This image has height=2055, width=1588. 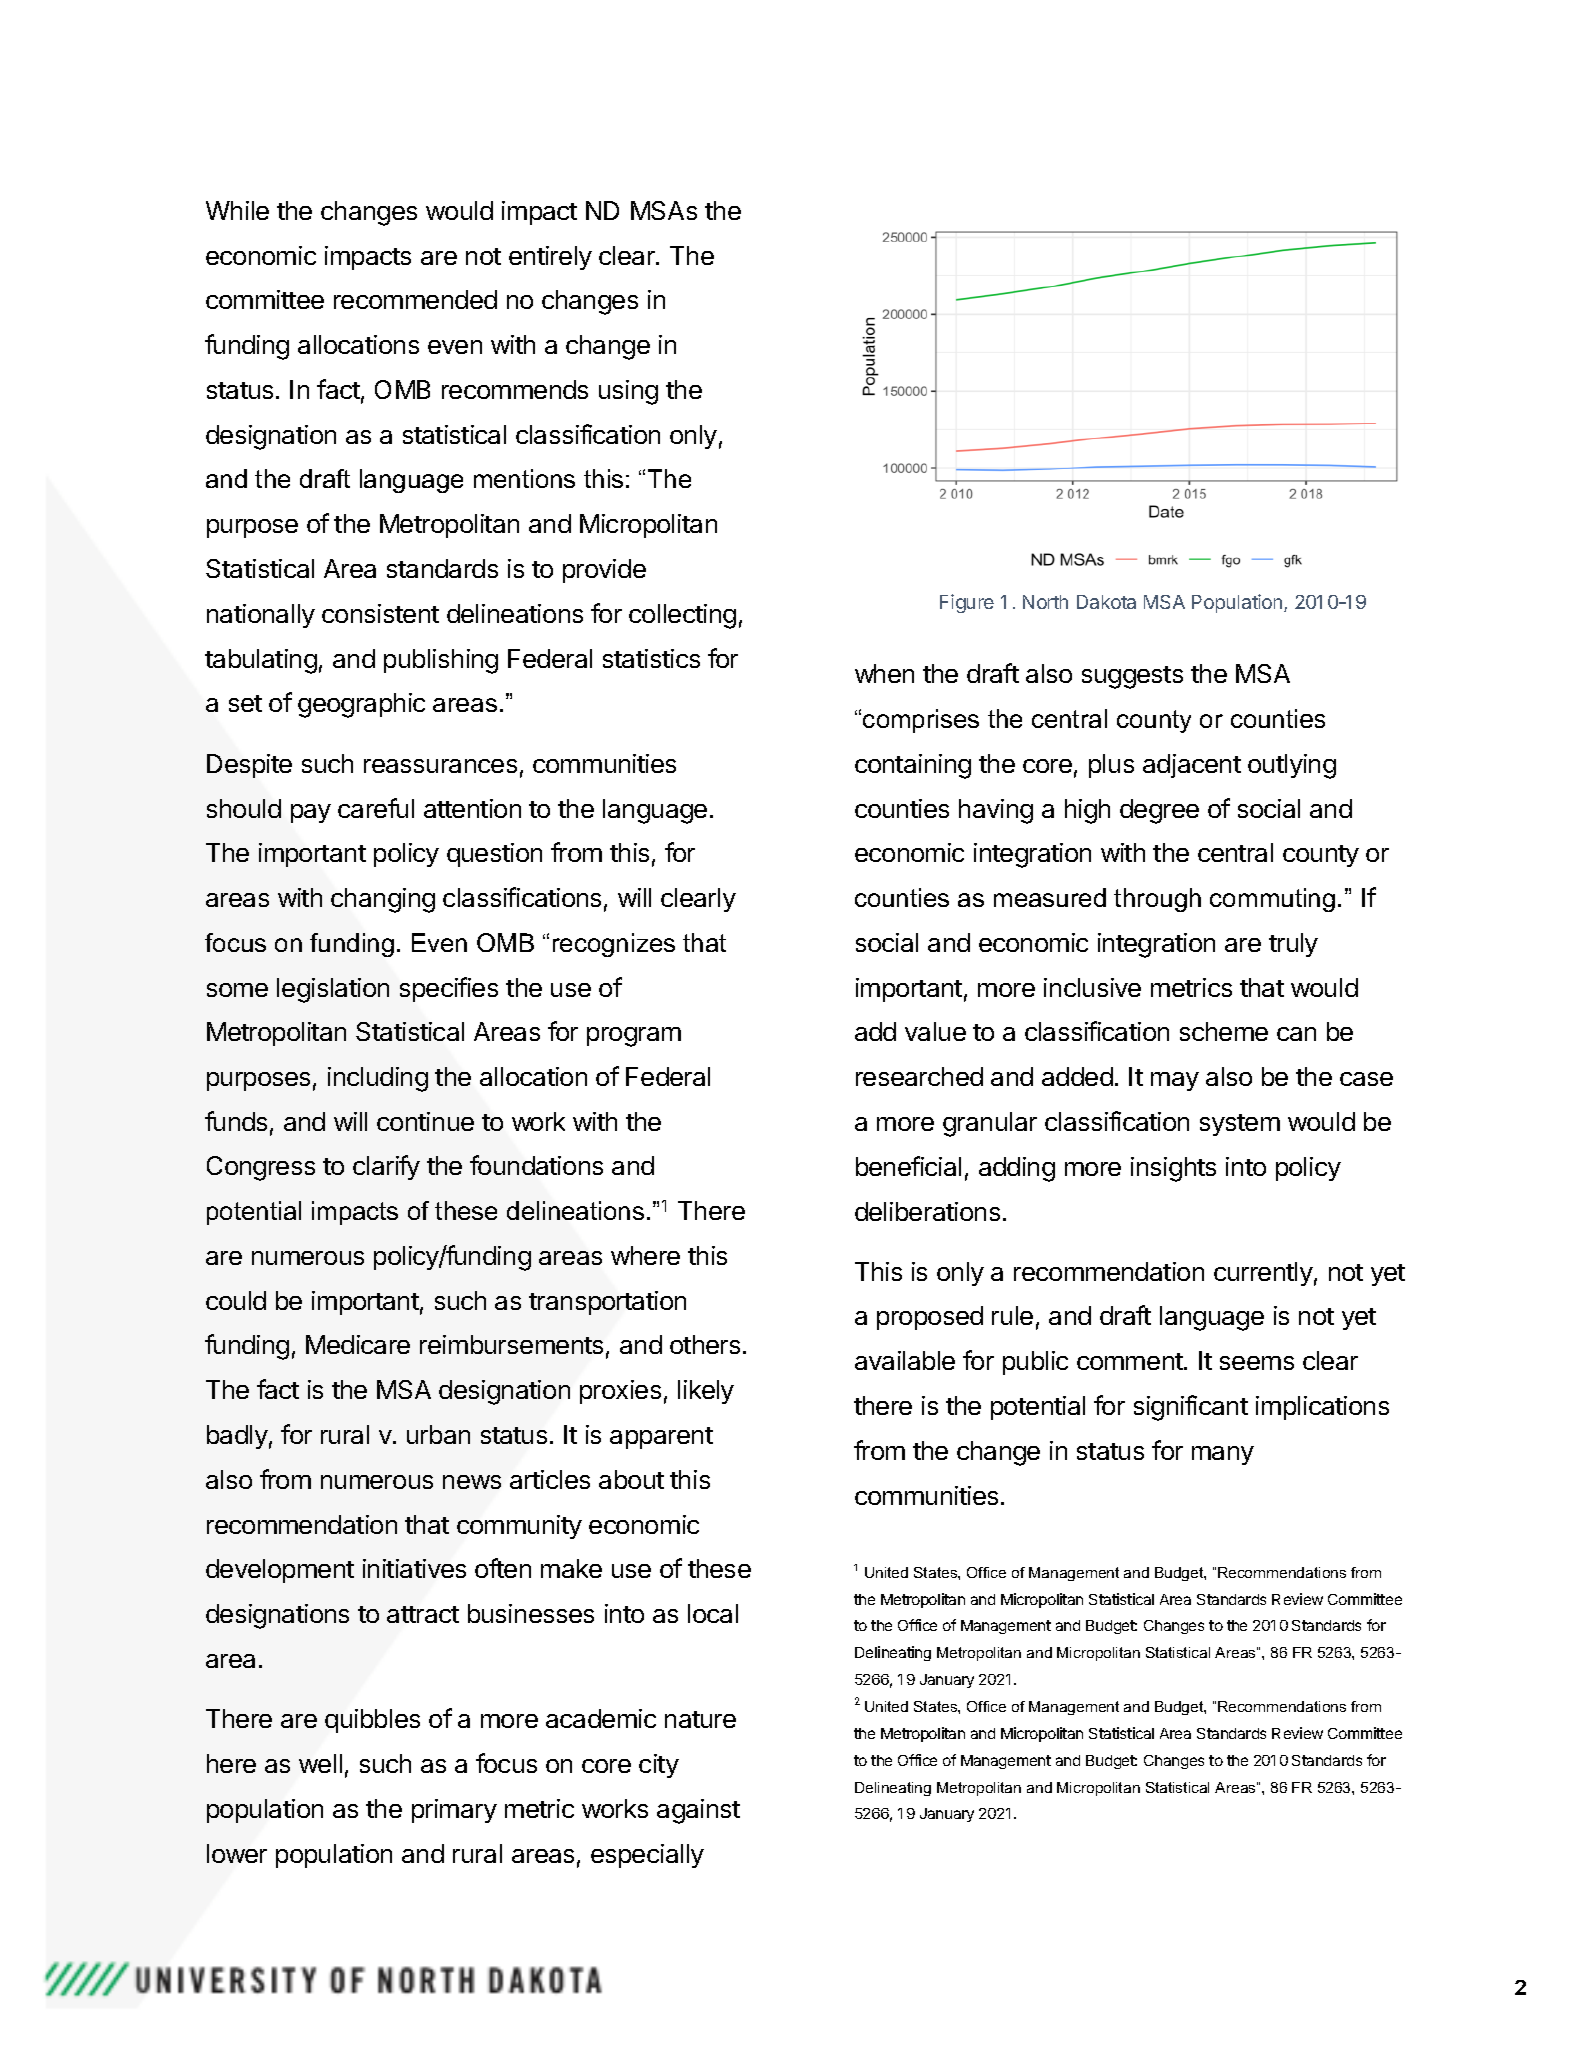 I want to click on adjacent, so click(x=1192, y=766).
